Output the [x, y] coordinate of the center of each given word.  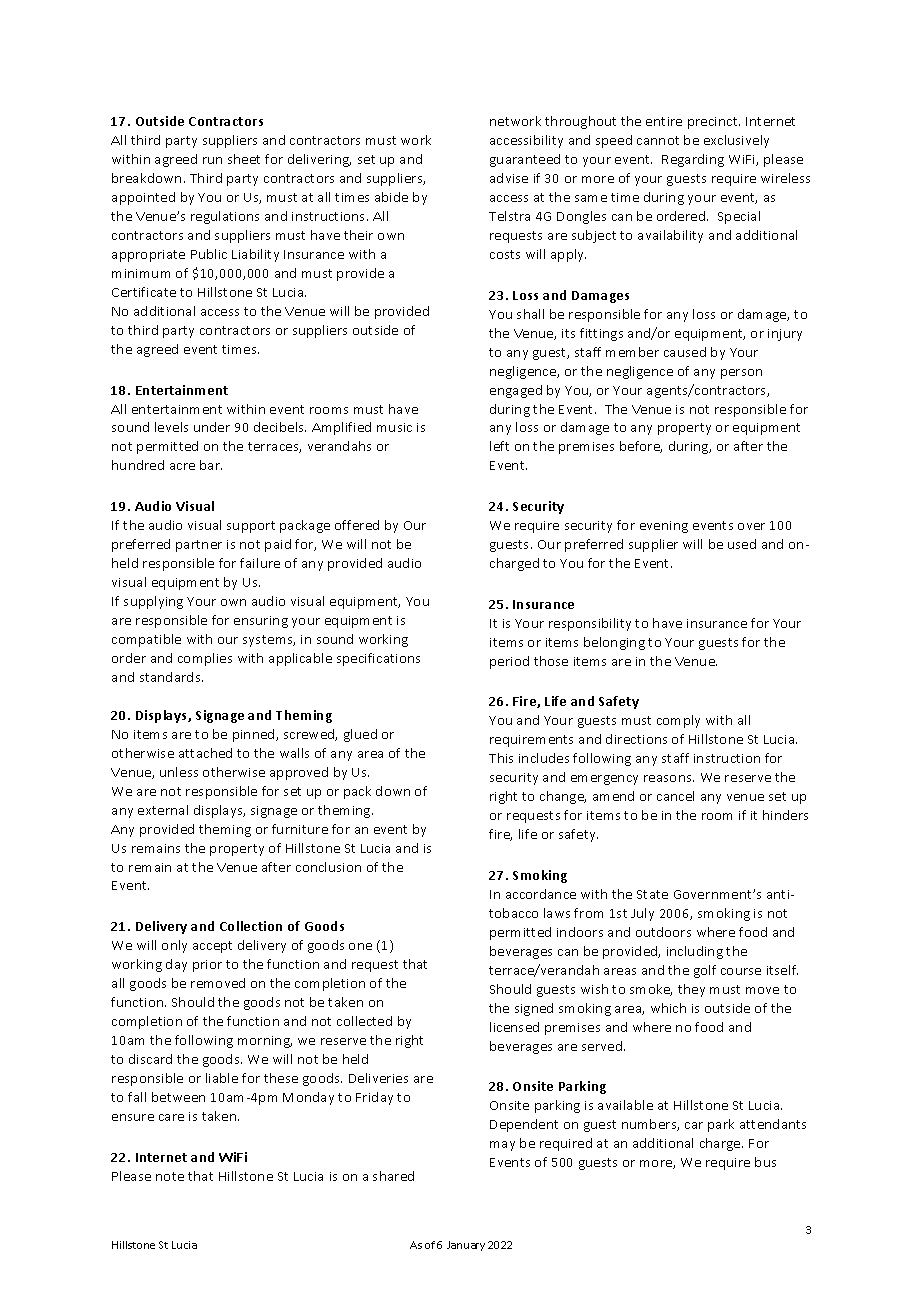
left [499, 446]
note [170, 1176]
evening [664, 527]
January [466, 1246]
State [652, 894]
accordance [541, 894]
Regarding [693, 160]
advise [509, 178]
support [251, 527]
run [212, 160]
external [163, 810]
